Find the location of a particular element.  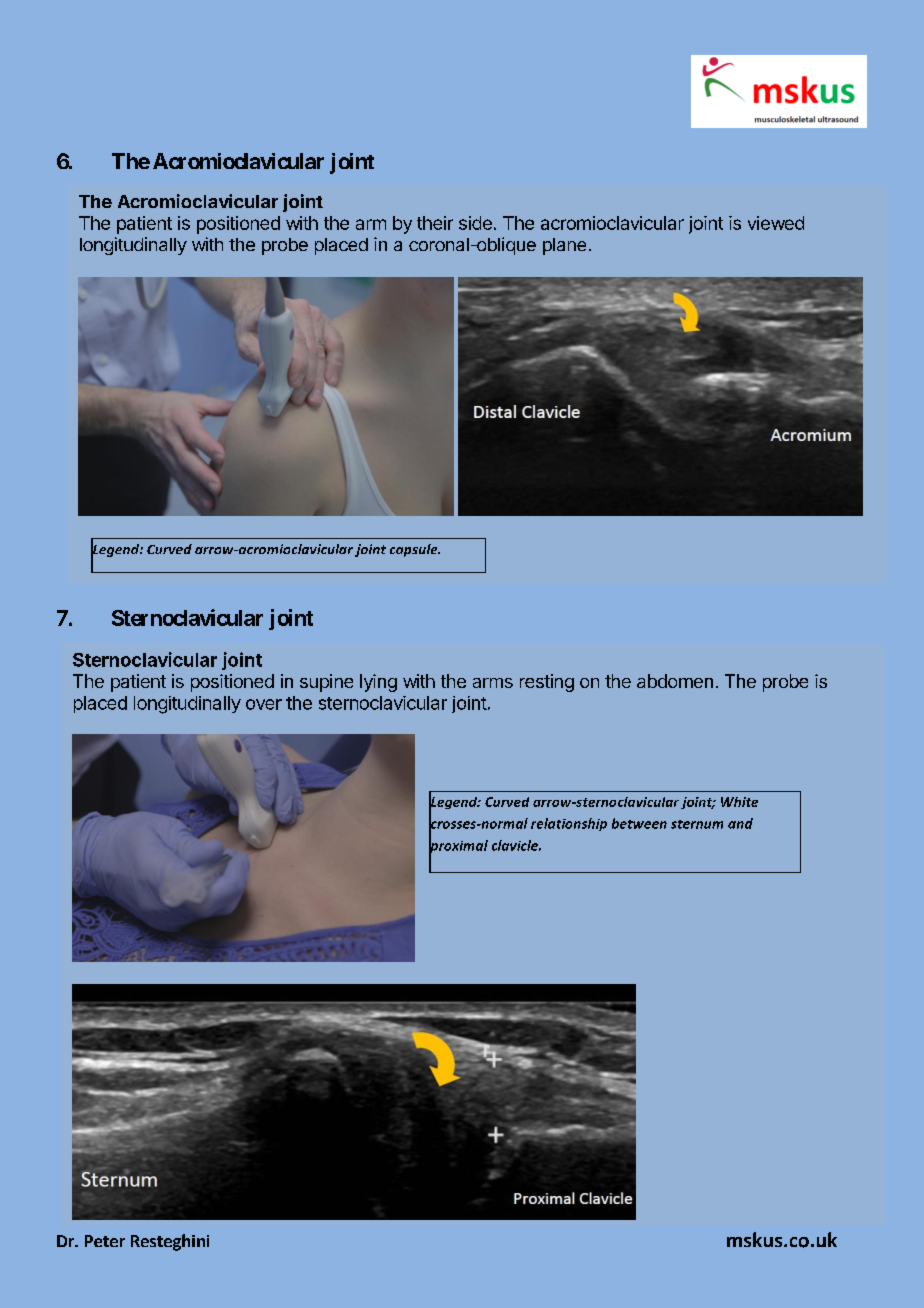

their is located at coordinates (435, 223).
